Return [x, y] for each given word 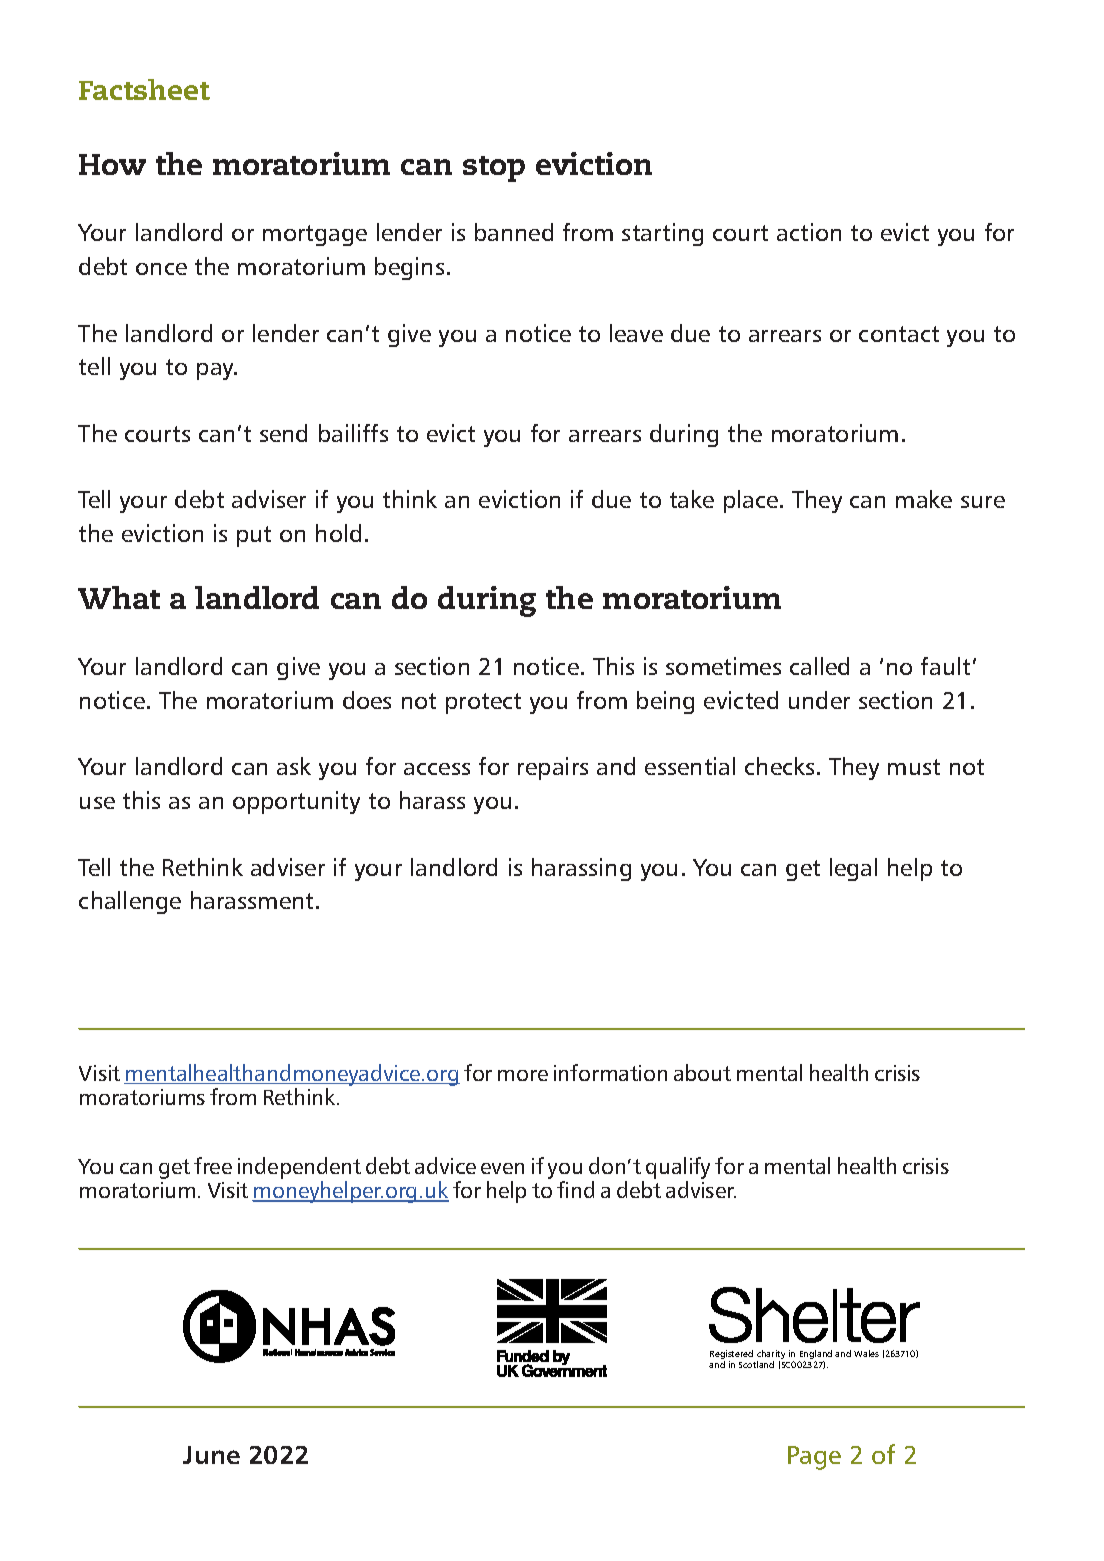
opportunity [296, 802]
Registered [731, 1356]
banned [514, 232]
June [211, 1455]
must [914, 767]
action [809, 232]
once [161, 269]
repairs [553, 768]
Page [814, 1458]
